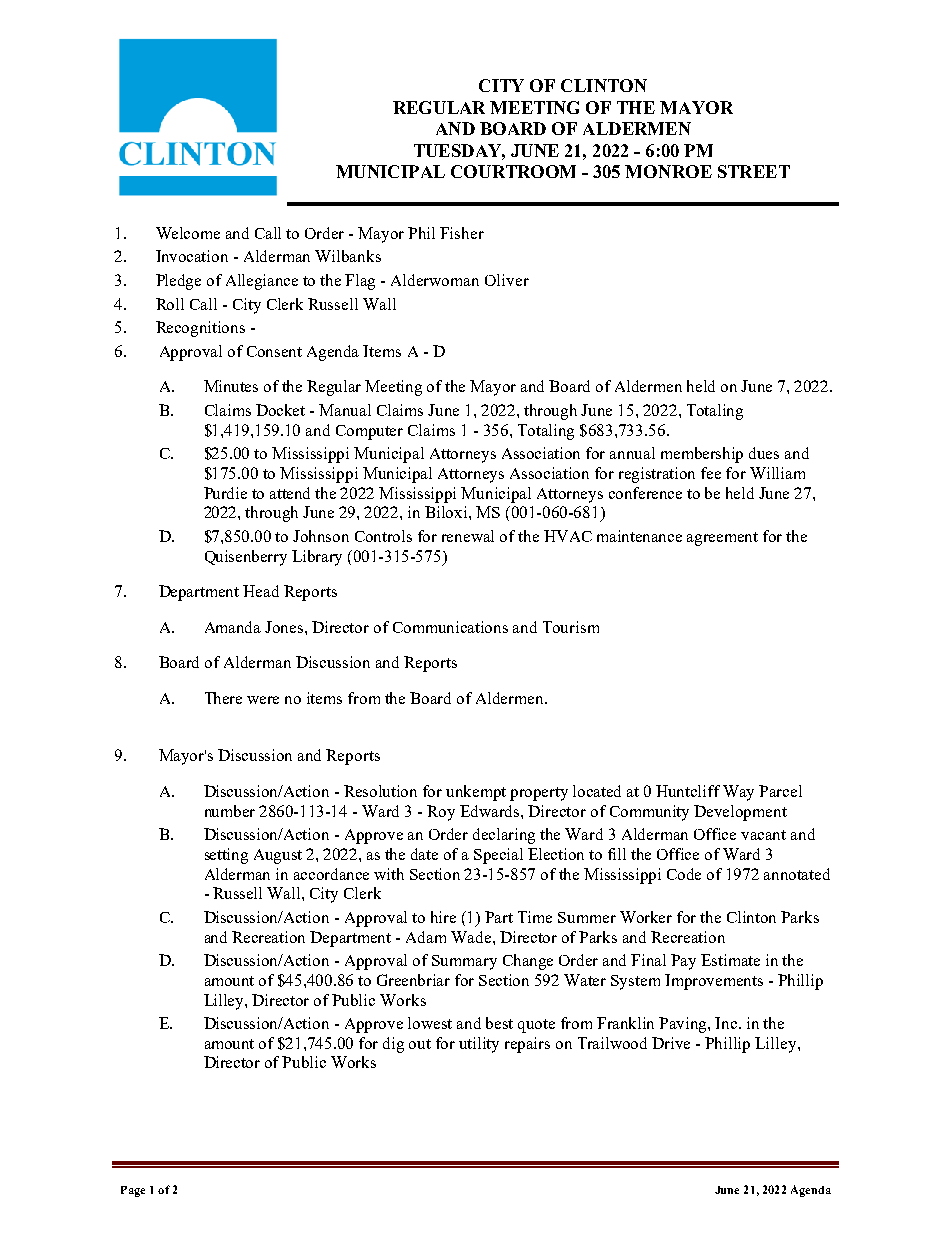 The image size is (952, 1233). I want to click on Welcome, so click(188, 233).
